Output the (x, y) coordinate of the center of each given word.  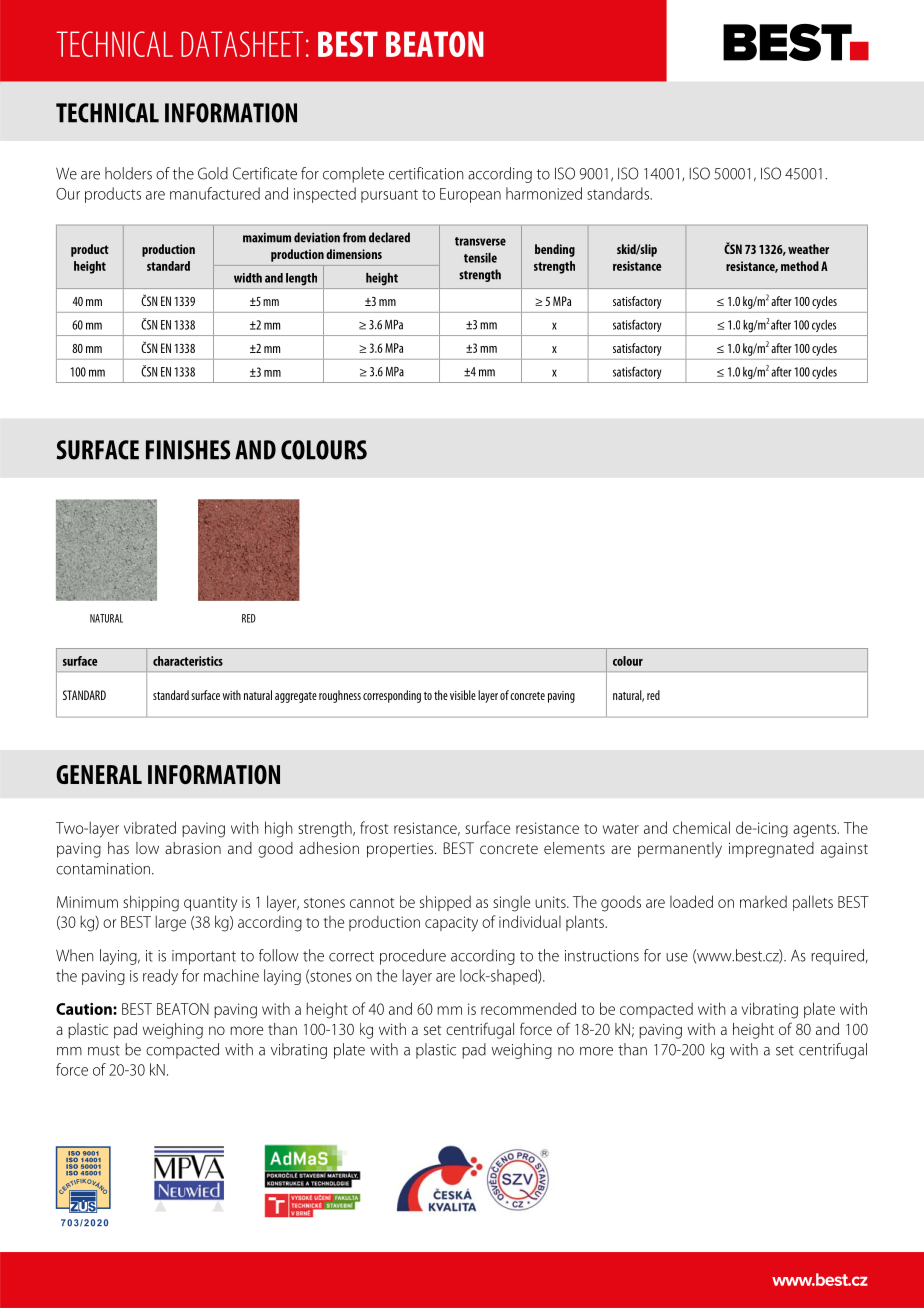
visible (463, 695)
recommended (528, 1008)
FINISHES (188, 450)
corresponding (392, 696)
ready (160, 977)
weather (808, 249)
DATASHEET (242, 44)
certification (426, 173)
